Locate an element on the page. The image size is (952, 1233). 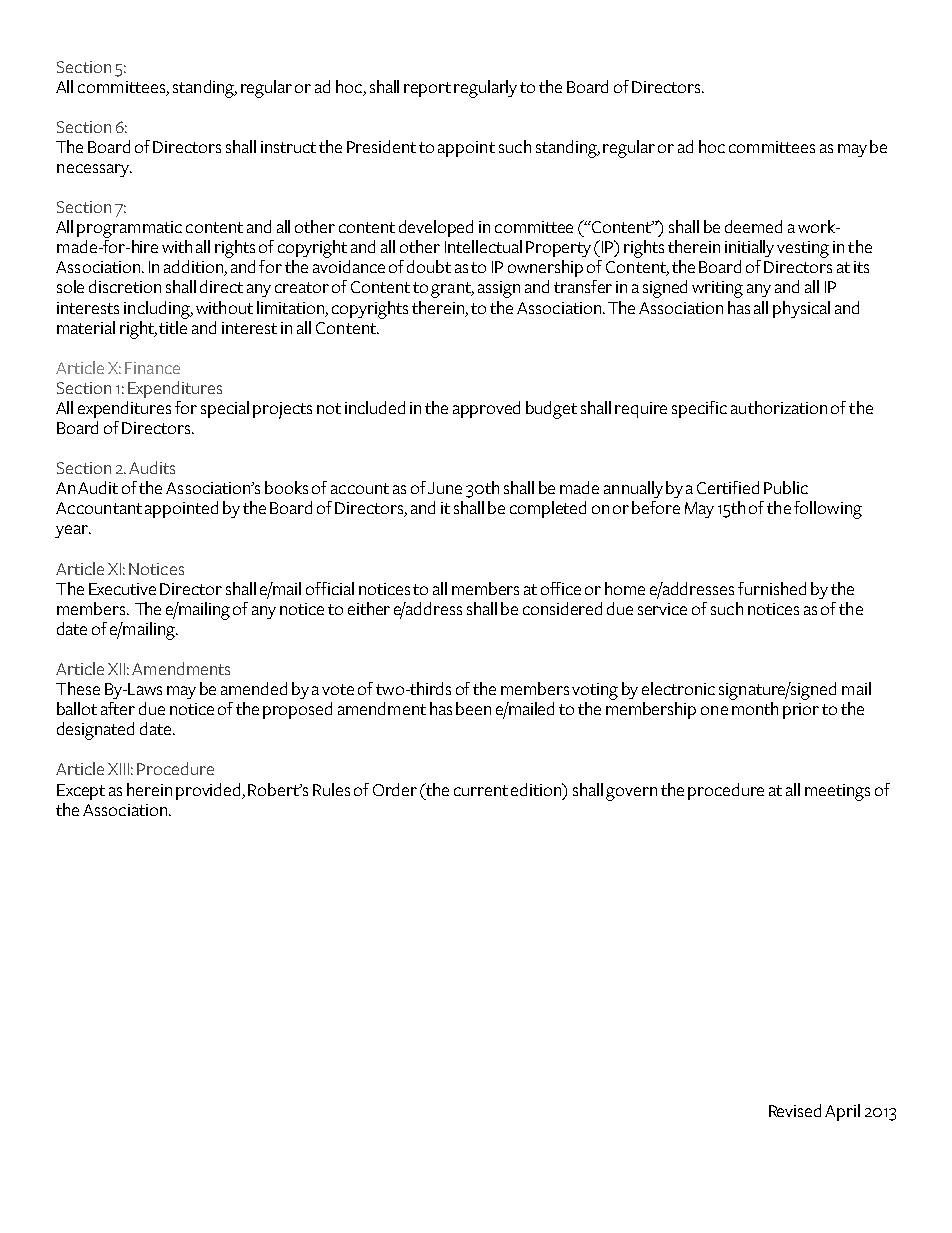
provided is located at coordinates (209, 791).
